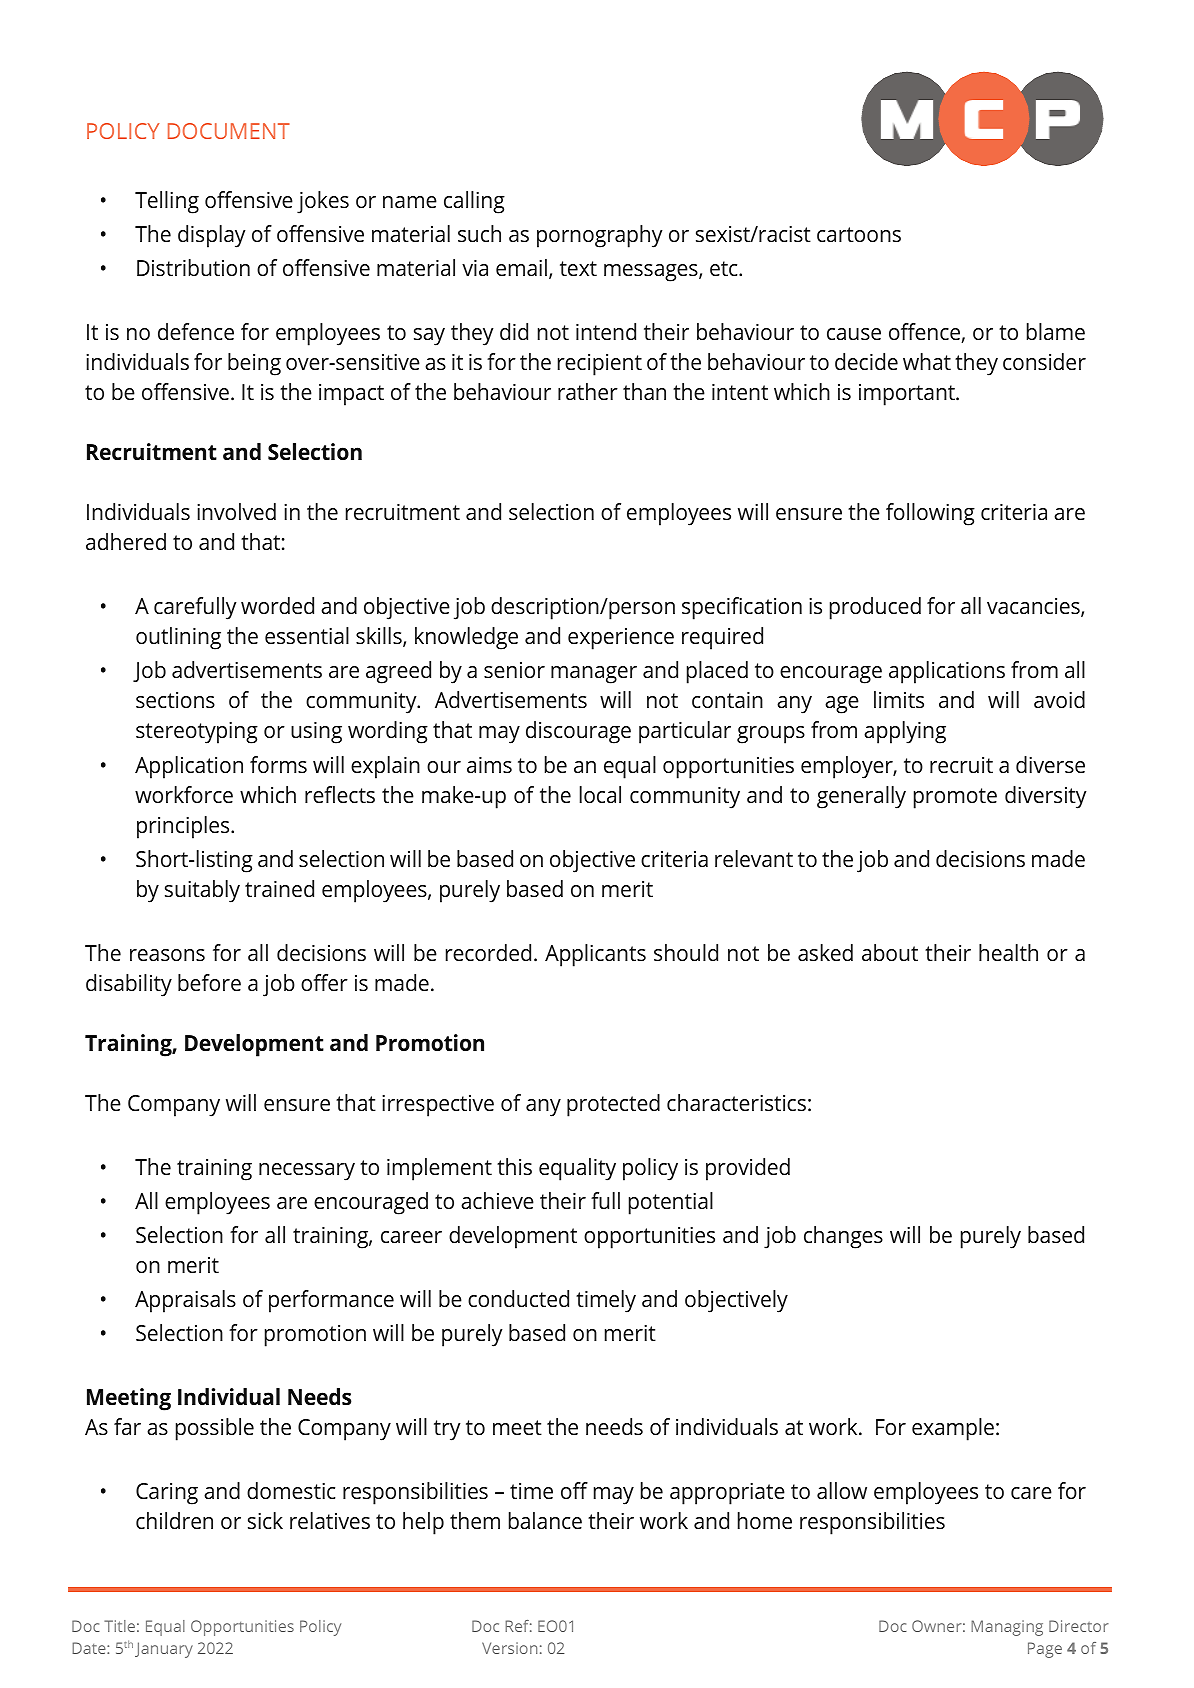 This page has width=1194, height=1688. Describe the element at coordinates (859, 234) in the page. I see `cartoons` at that location.
